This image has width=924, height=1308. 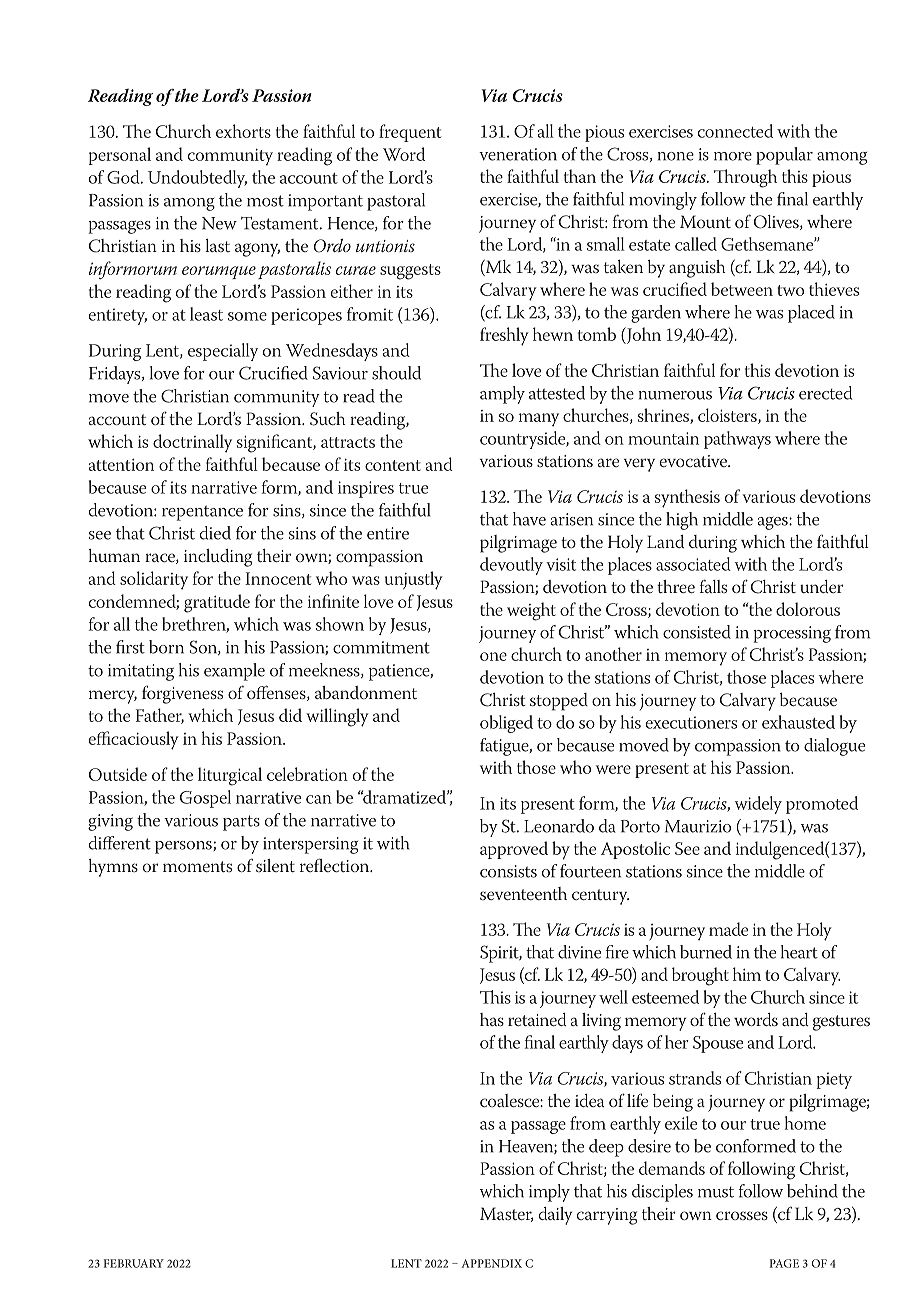 What do you see at coordinates (511, 566) in the image?
I see `devoutly` at bounding box center [511, 566].
